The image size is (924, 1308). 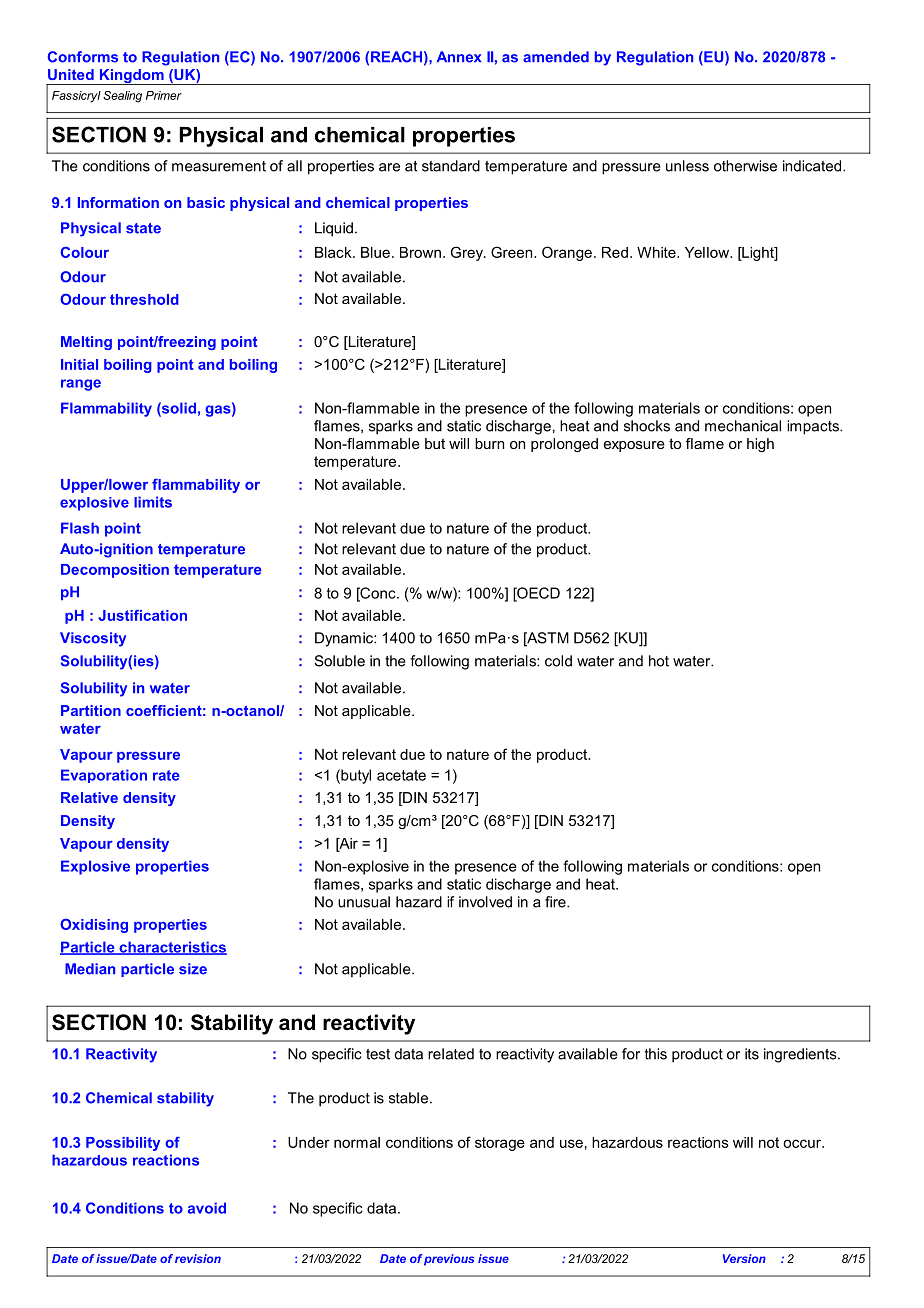 I want to click on burn, so click(x=489, y=443).
